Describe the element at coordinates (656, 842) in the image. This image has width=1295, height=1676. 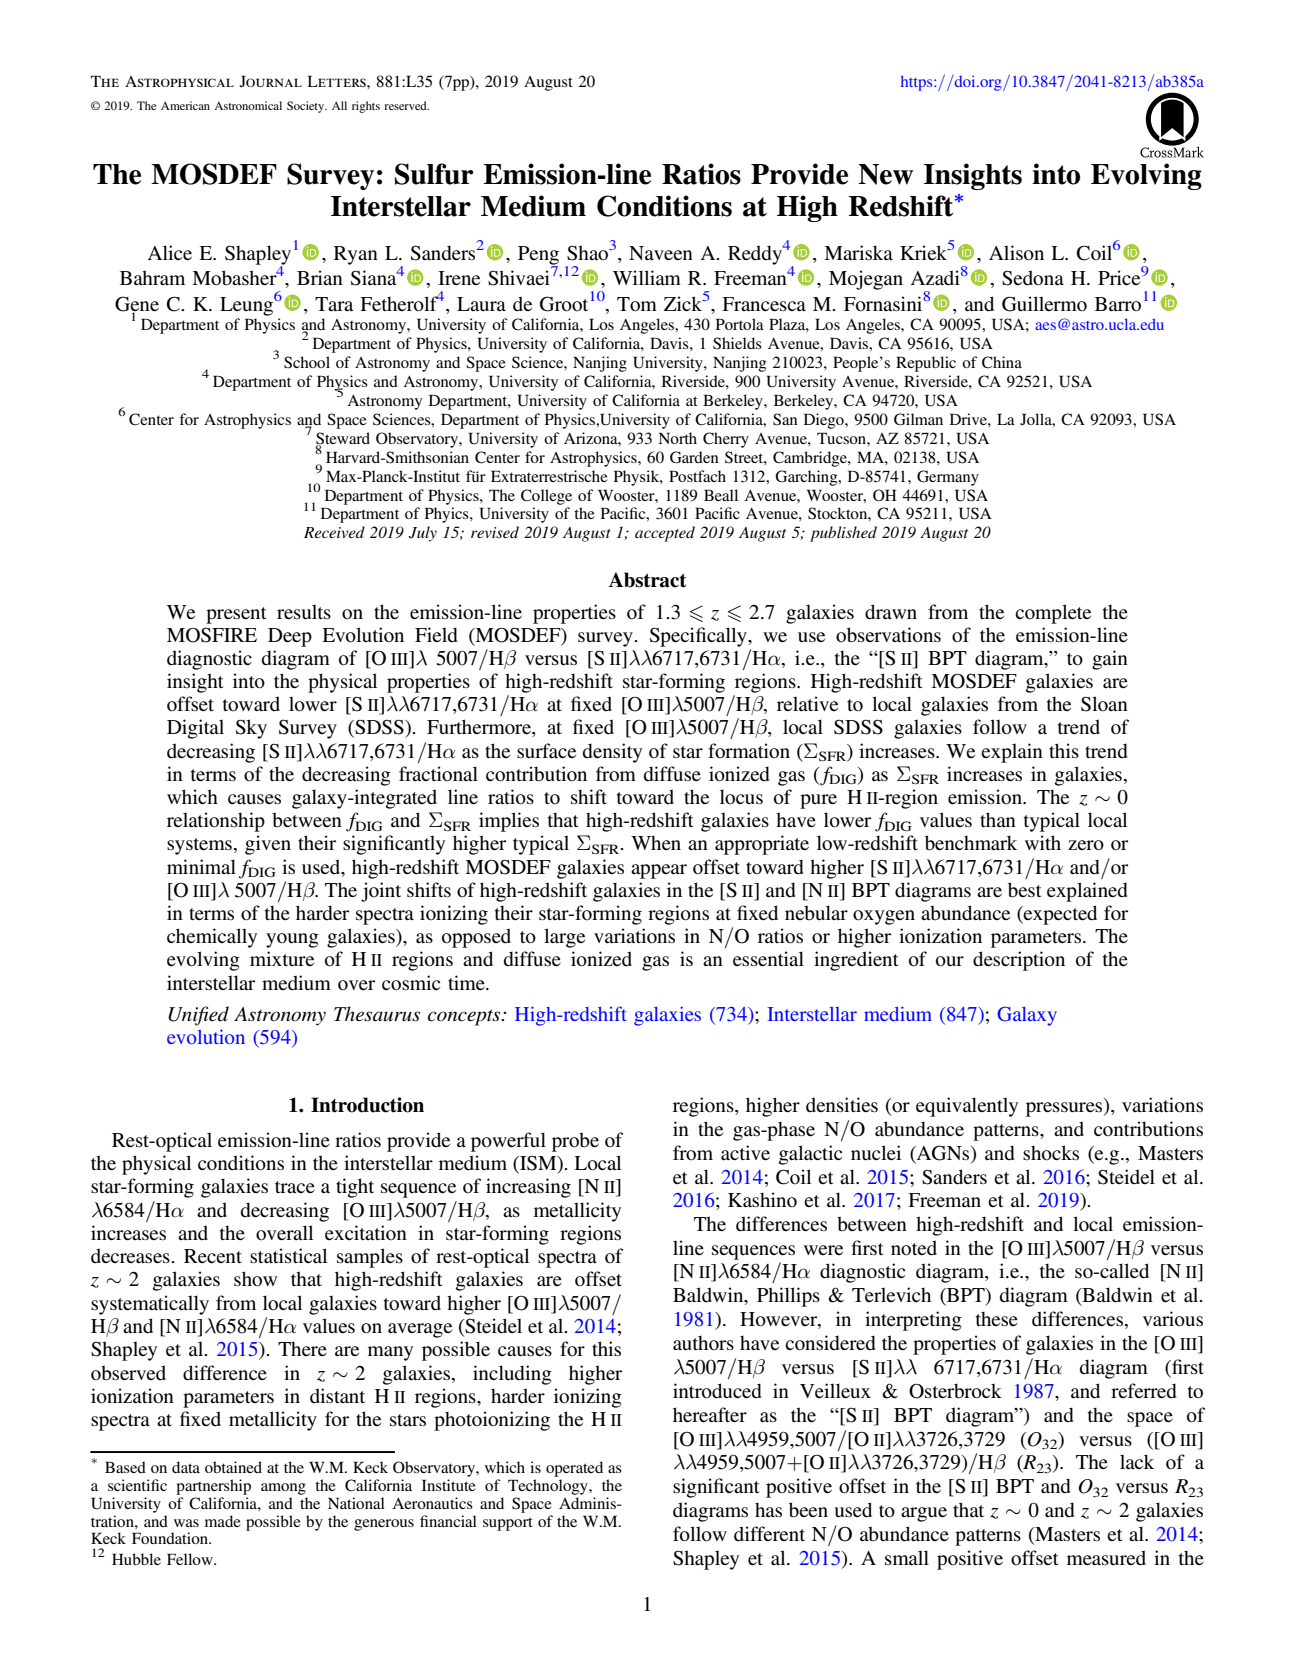
I see `When` at that location.
